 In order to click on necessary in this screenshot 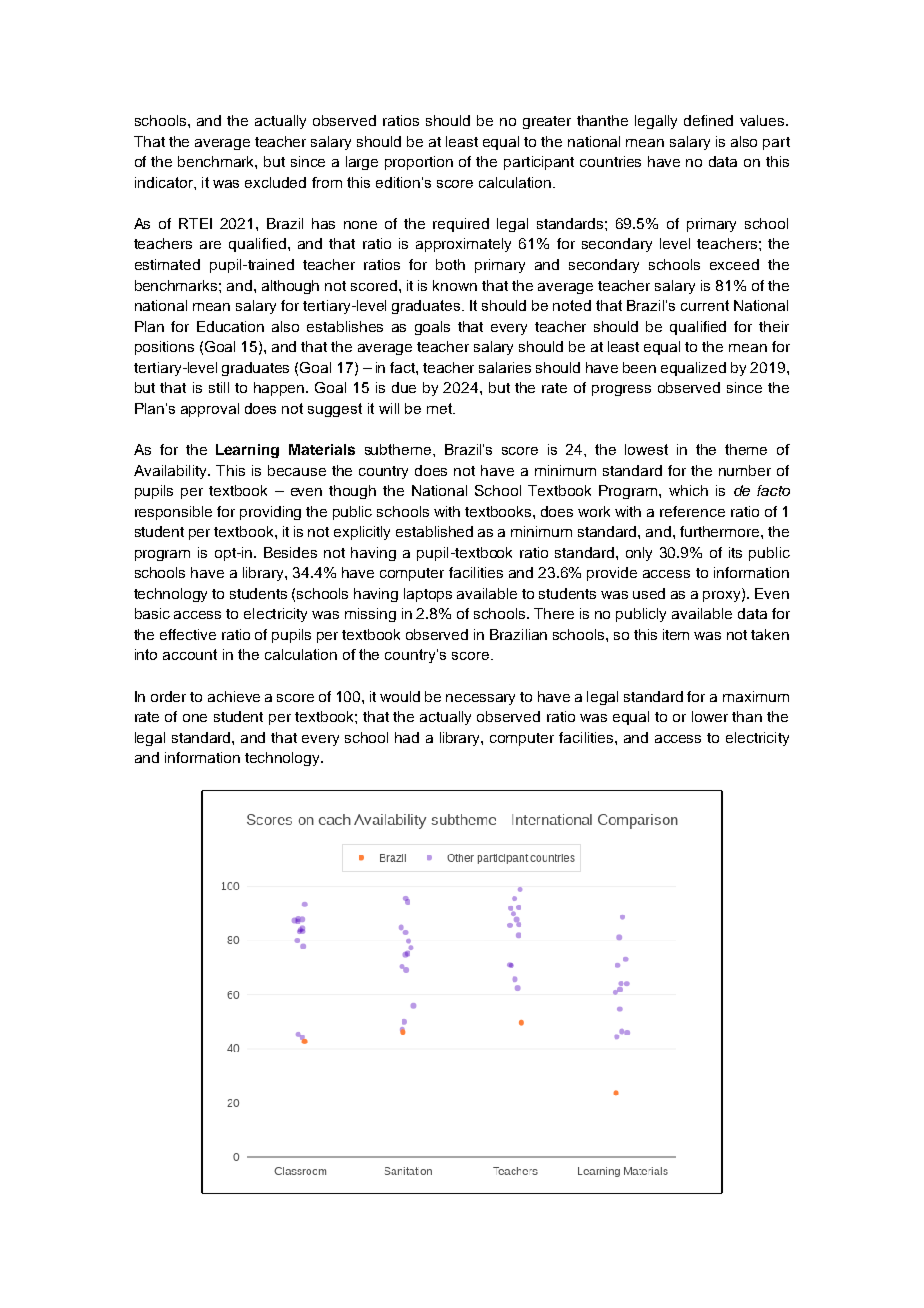, I will do `click(480, 699)`.
